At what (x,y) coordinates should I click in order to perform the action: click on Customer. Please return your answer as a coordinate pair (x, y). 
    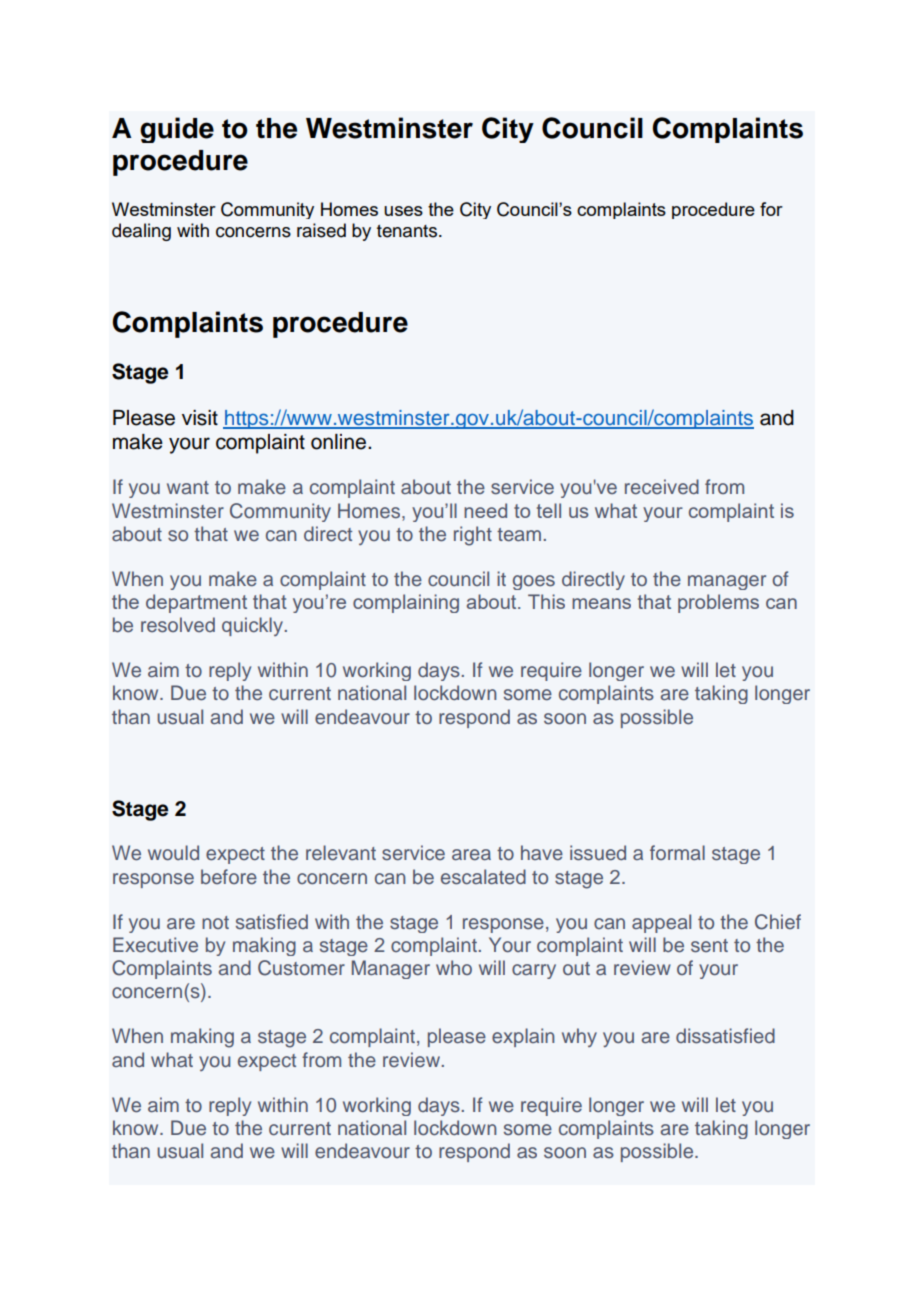
    Looking at the image, I should click on (301, 968).
